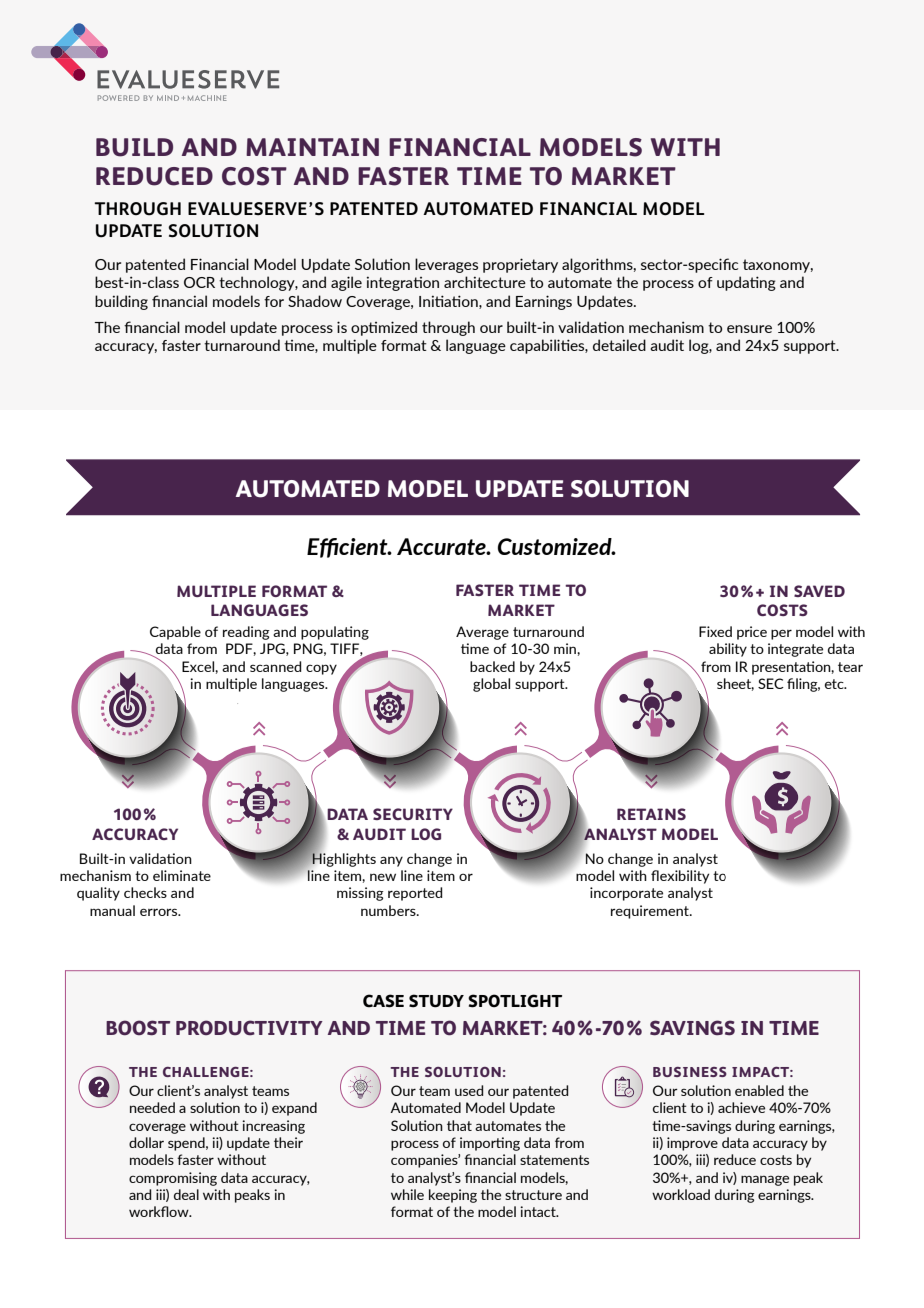 This screenshot has height=1308, width=924. I want to click on leverages, so click(446, 265).
